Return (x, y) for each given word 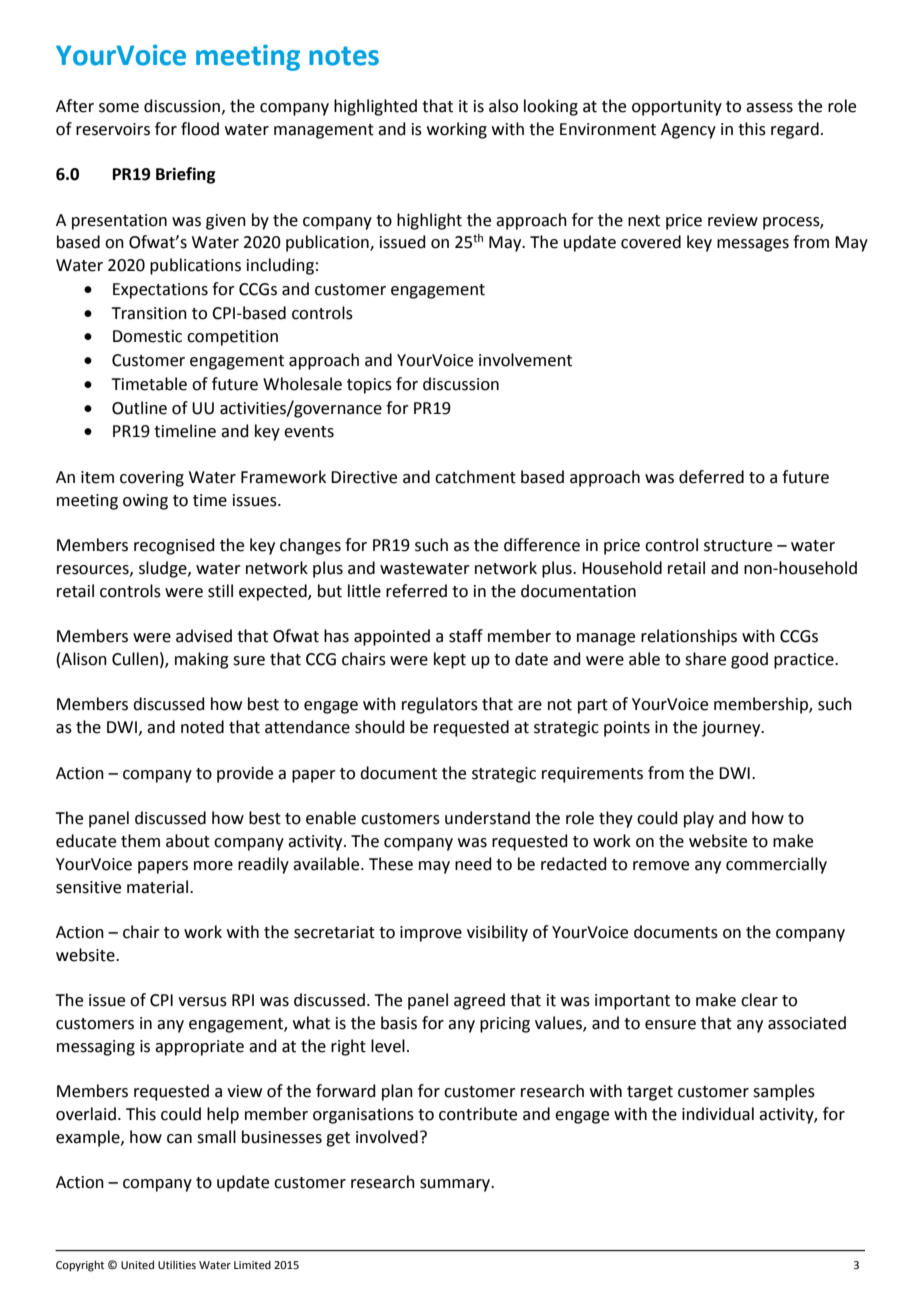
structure (738, 546)
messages (753, 245)
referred (416, 591)
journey (732, 729)
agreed (479, 1001)
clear (759, 1000)
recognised (174, 546)
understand (487, 818)
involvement (525, 360)
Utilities (177, 1264)
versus (202, 1002)
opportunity (677, 108)
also (503, 106)
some (119, 108)
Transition (149, 313)
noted (202, 727)
